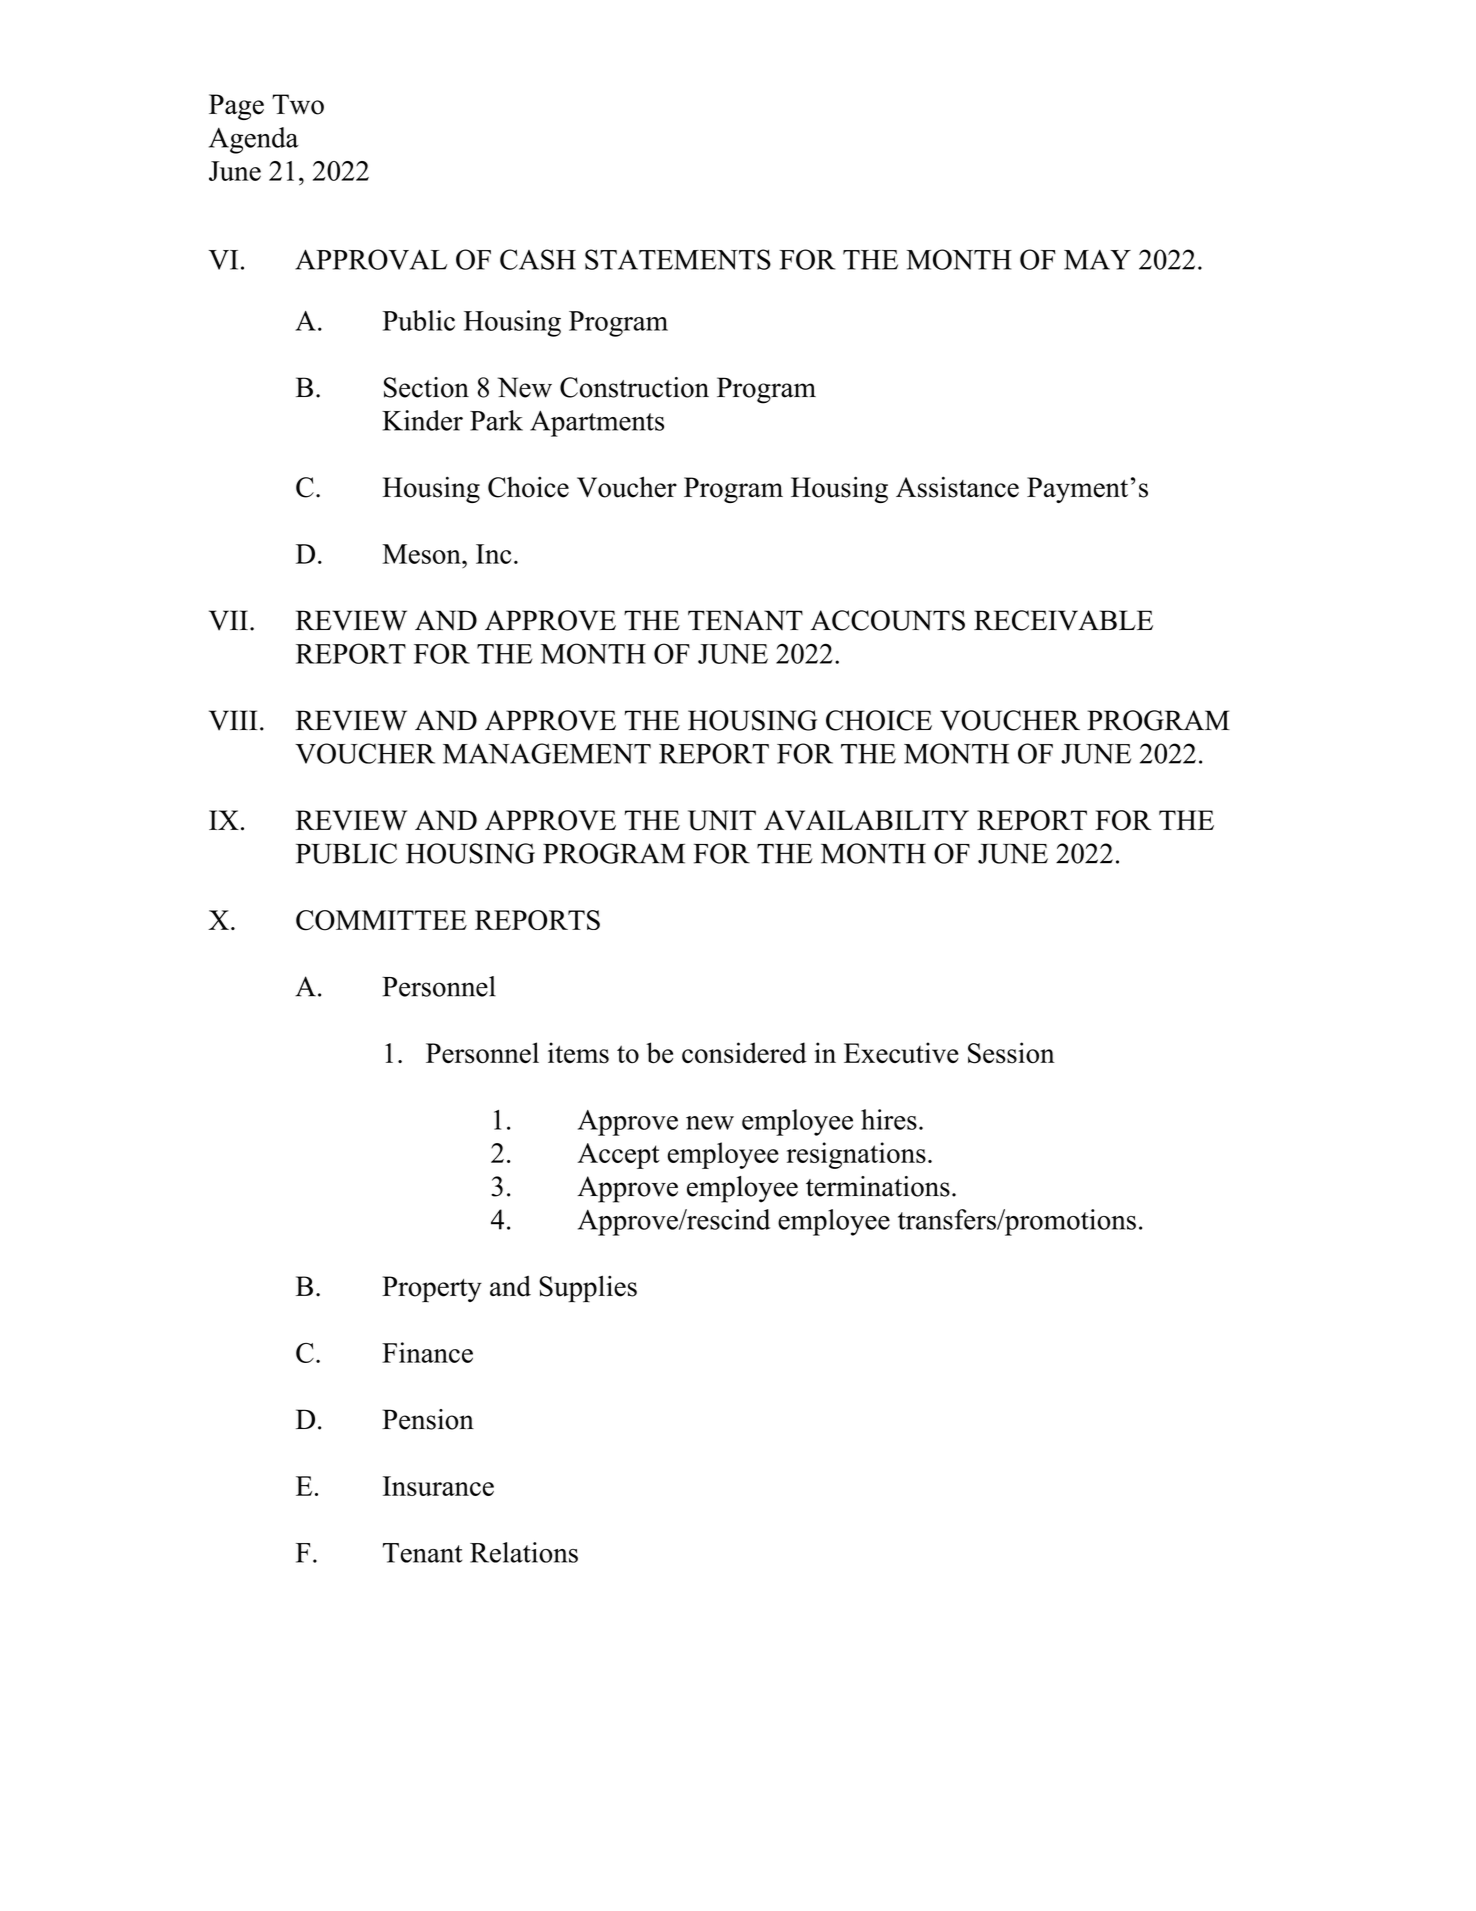 This screenshot has height=1911, width=1476. What do you see at coordinates (298, 104) in the screenshot?
I see `Two` at bounding box center [298, 104].
